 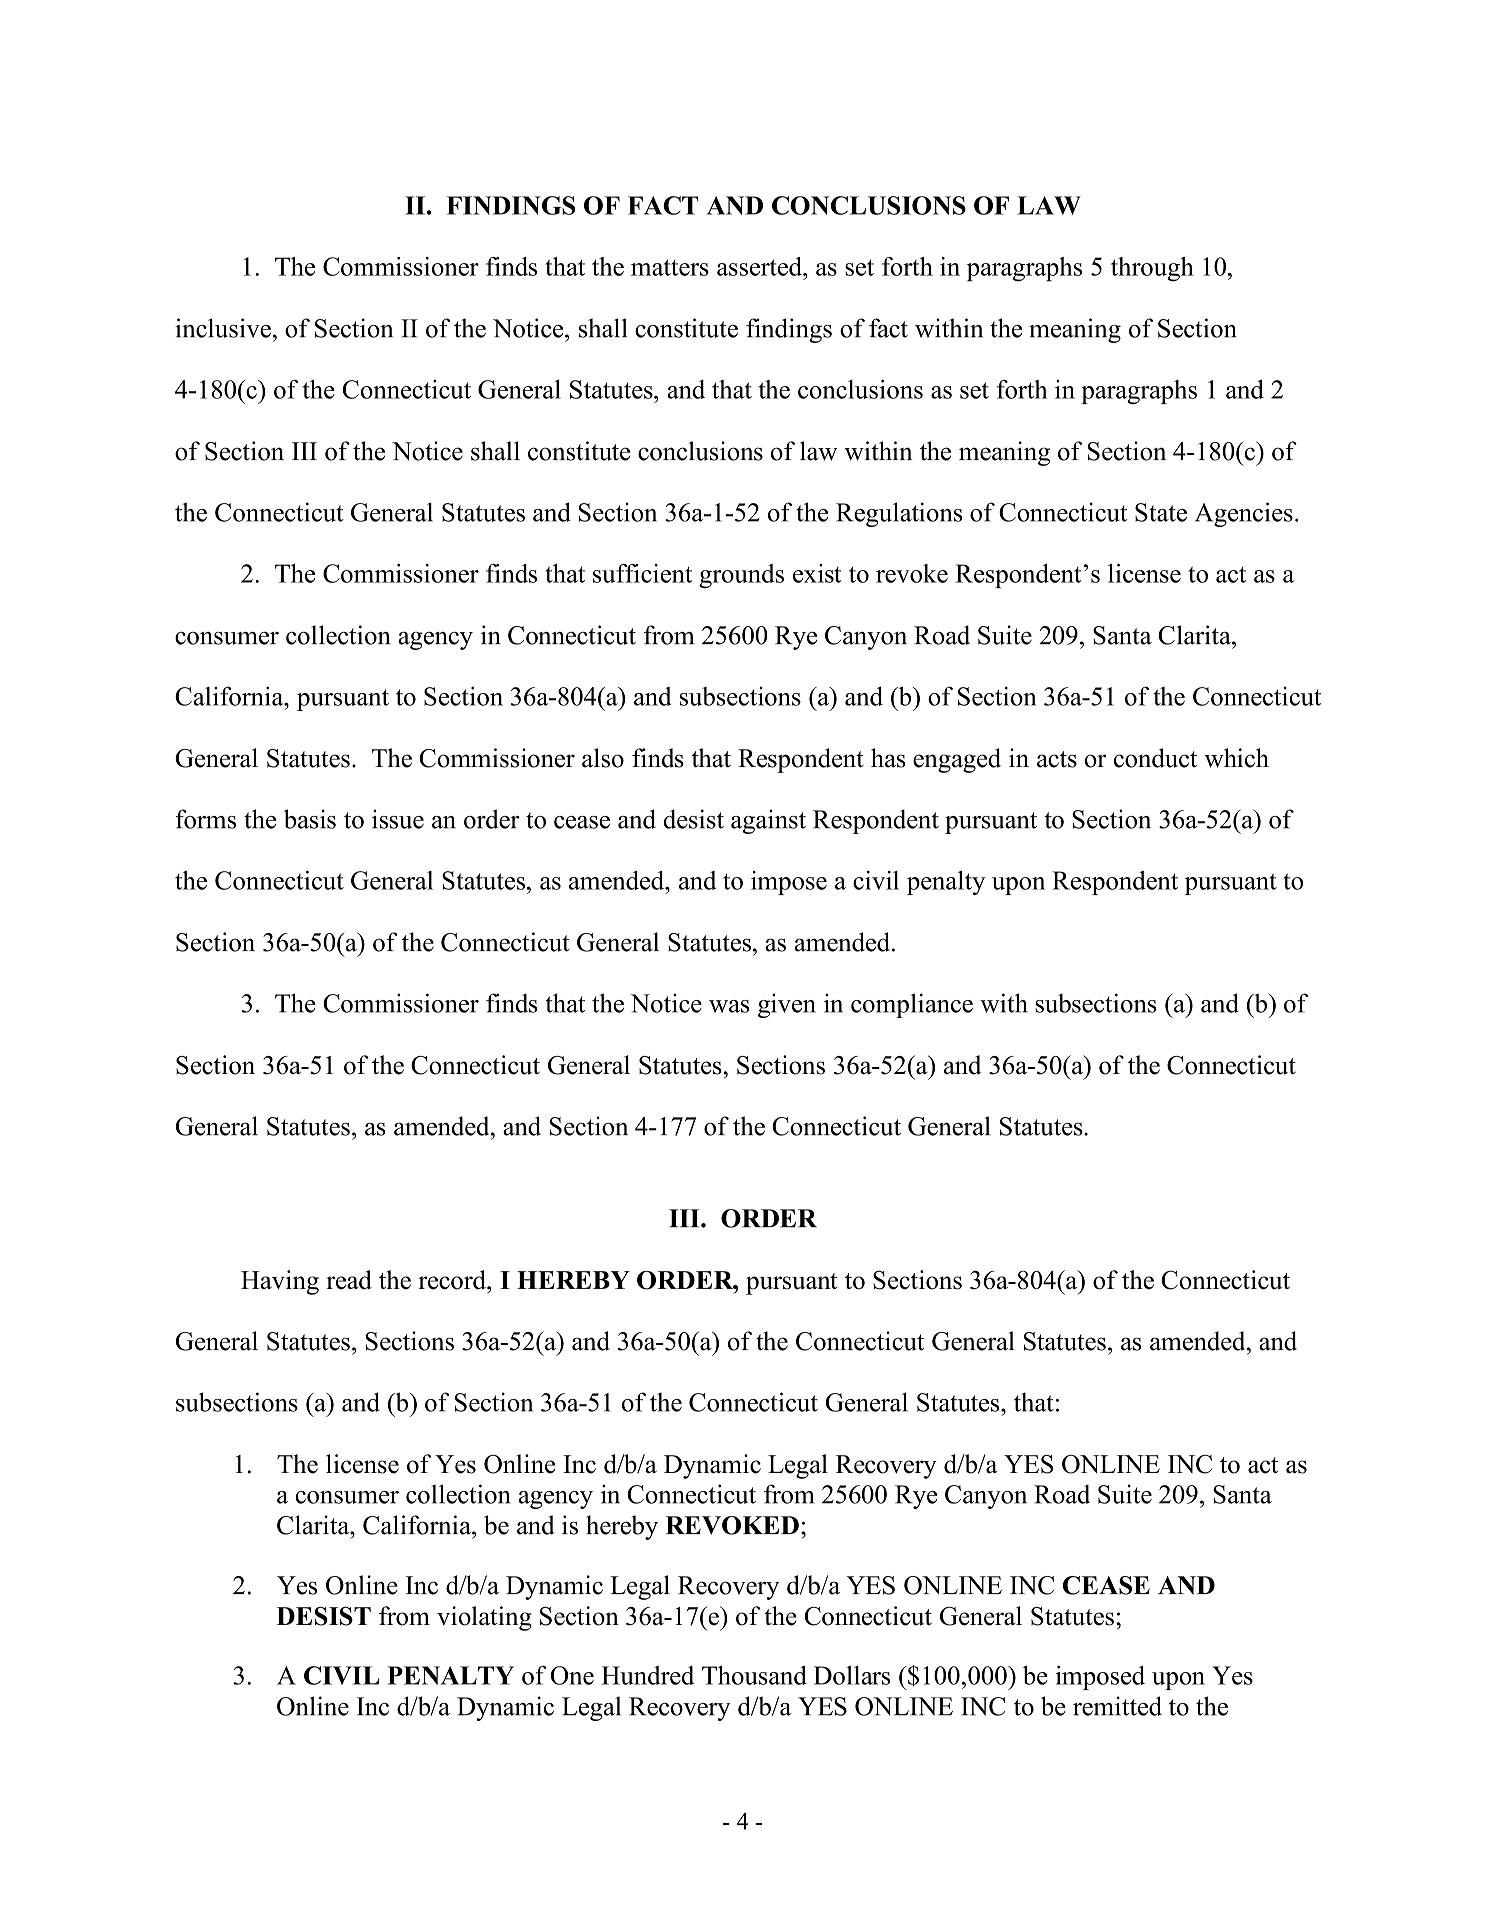 I want to click on basis, so click(x=310, y=819).
